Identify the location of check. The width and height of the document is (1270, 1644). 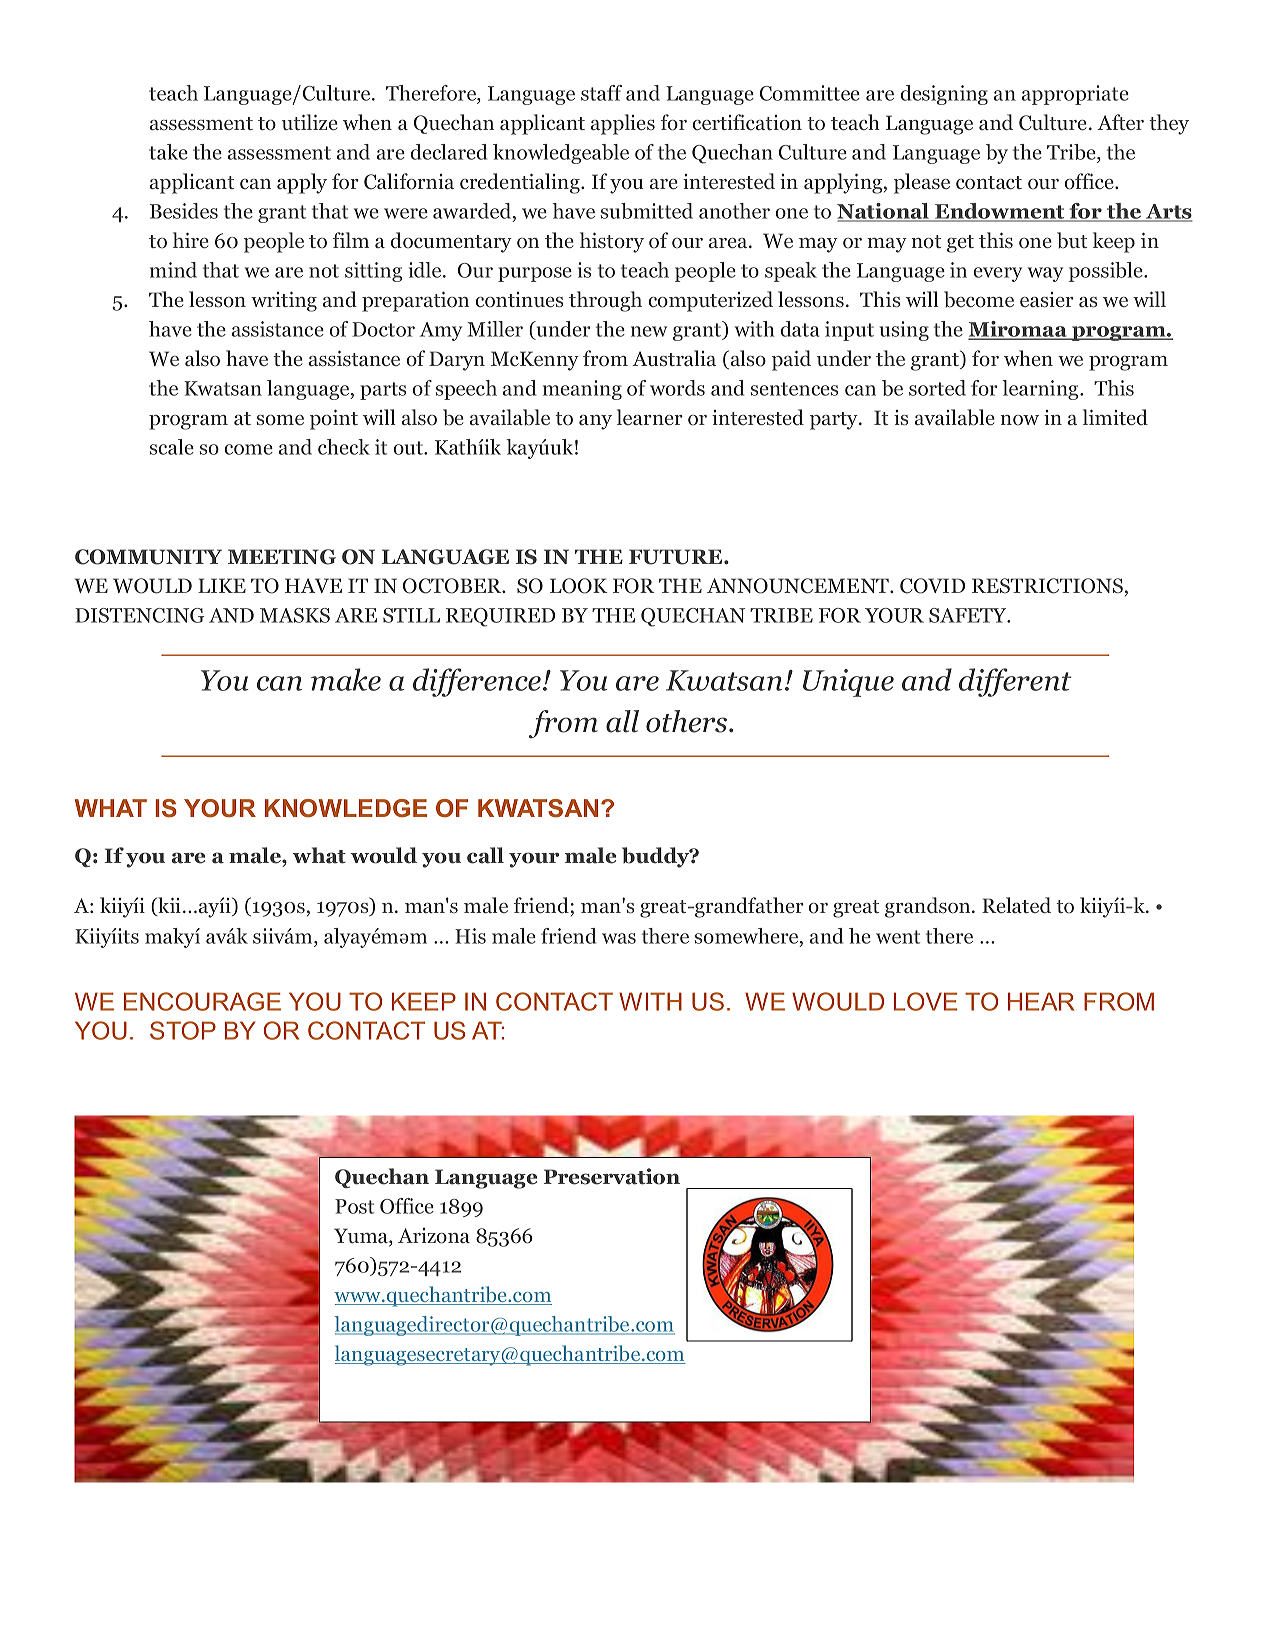
(344, 447).
